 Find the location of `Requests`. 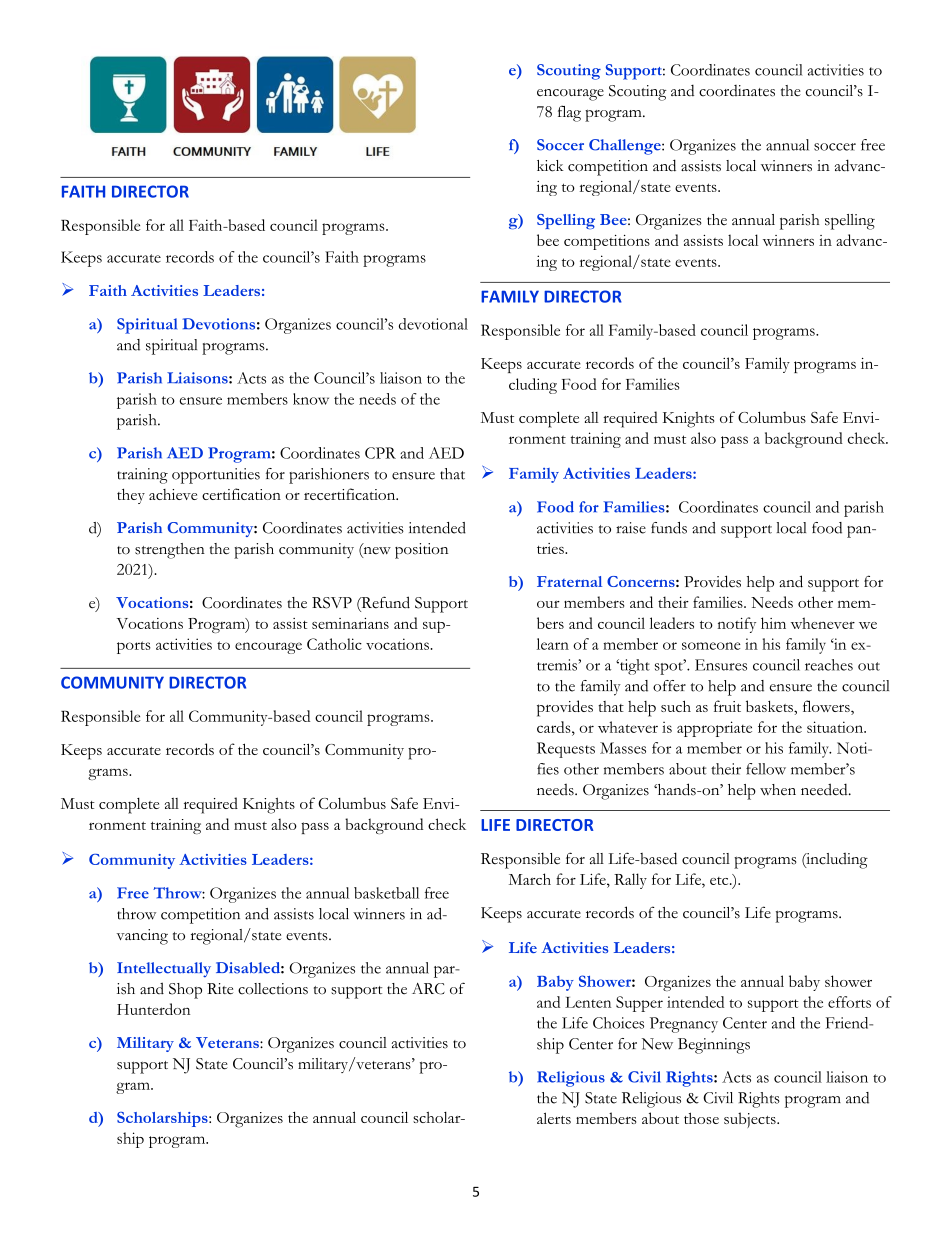

Requests is located at coordinates (566, 750).
